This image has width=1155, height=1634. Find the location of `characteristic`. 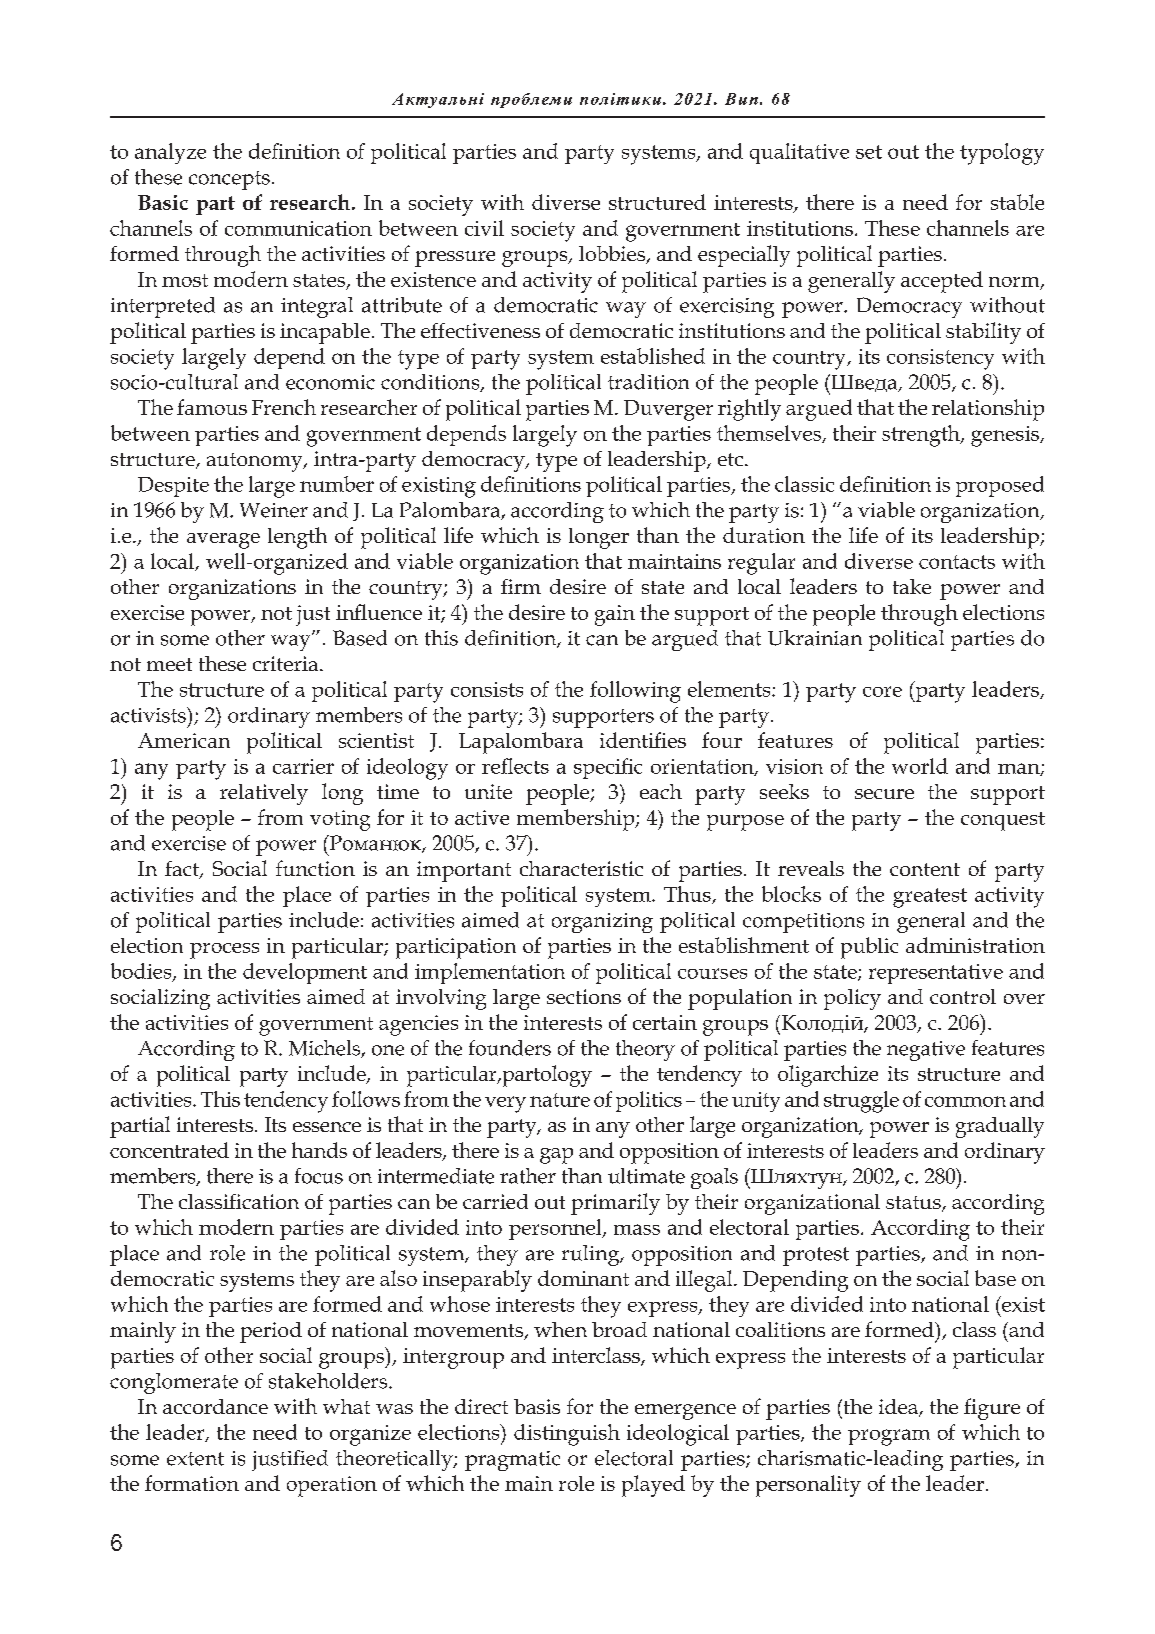

characteristic is located at coordinates (581, 868).
